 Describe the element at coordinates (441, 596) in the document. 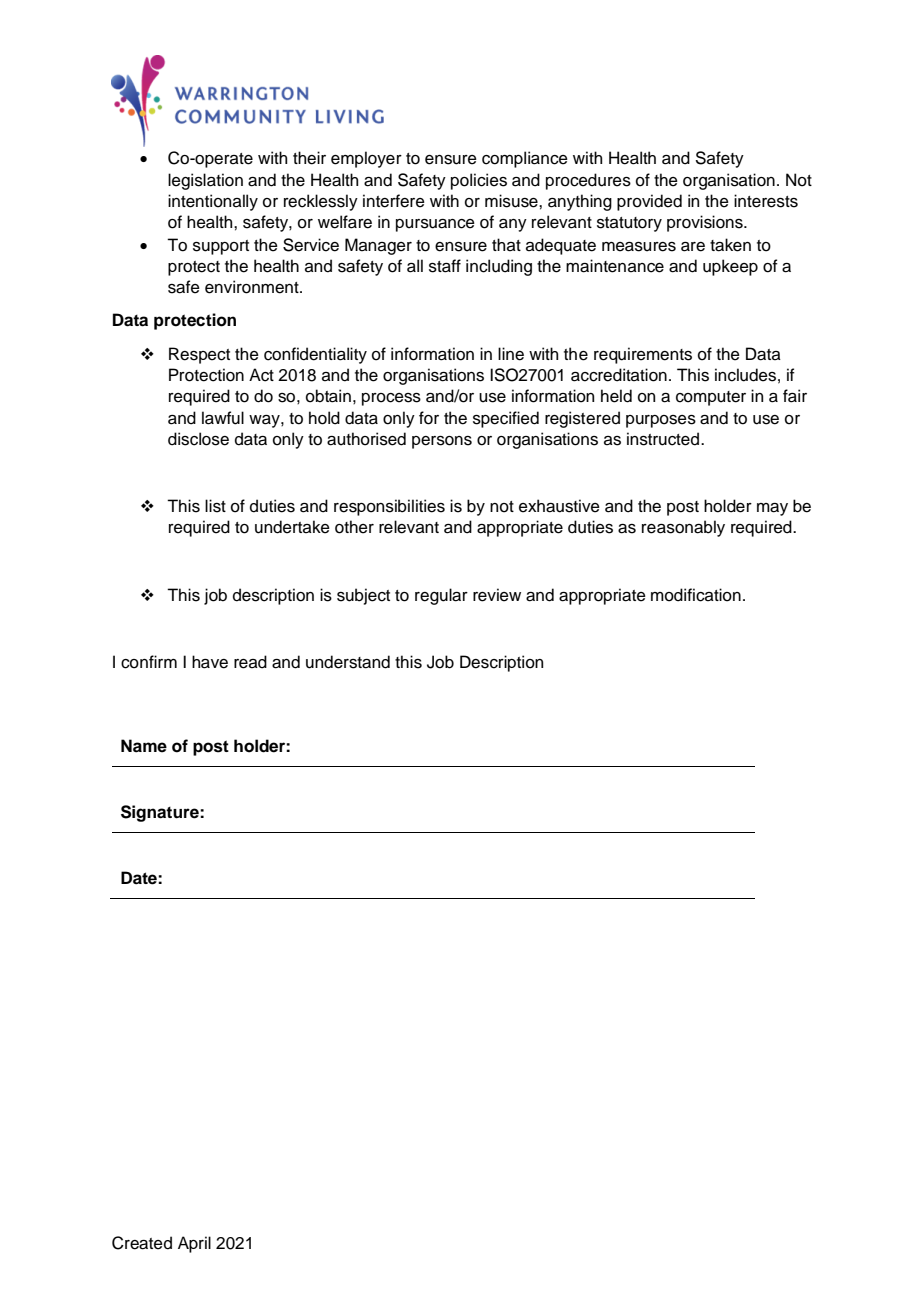

I see `regular` at that location.
